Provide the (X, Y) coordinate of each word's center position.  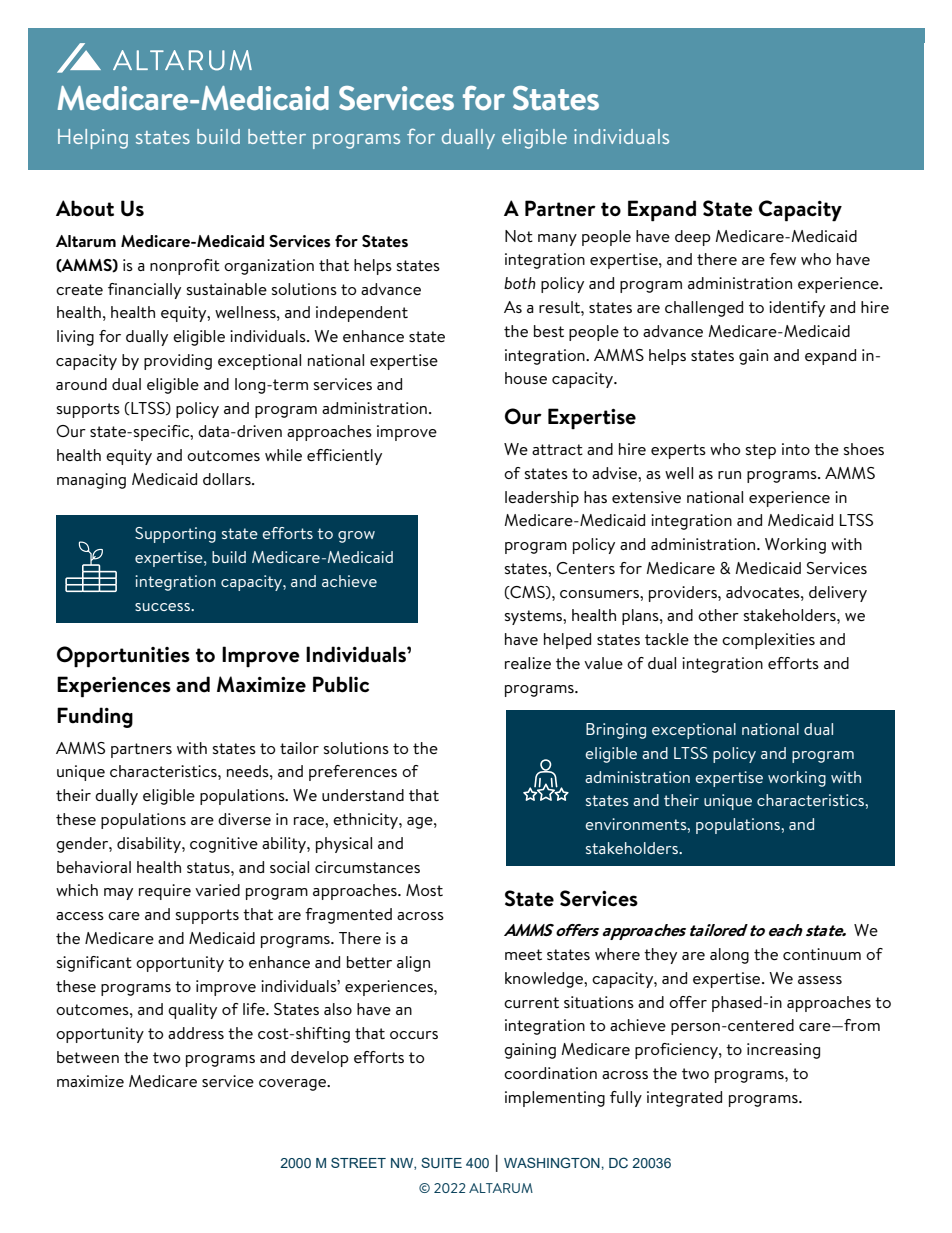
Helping (93, 139)
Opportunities (123, 657)
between (88, 1057)
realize (528, 663)
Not (519, 236)
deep (693, 238)
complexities (768, 641)
